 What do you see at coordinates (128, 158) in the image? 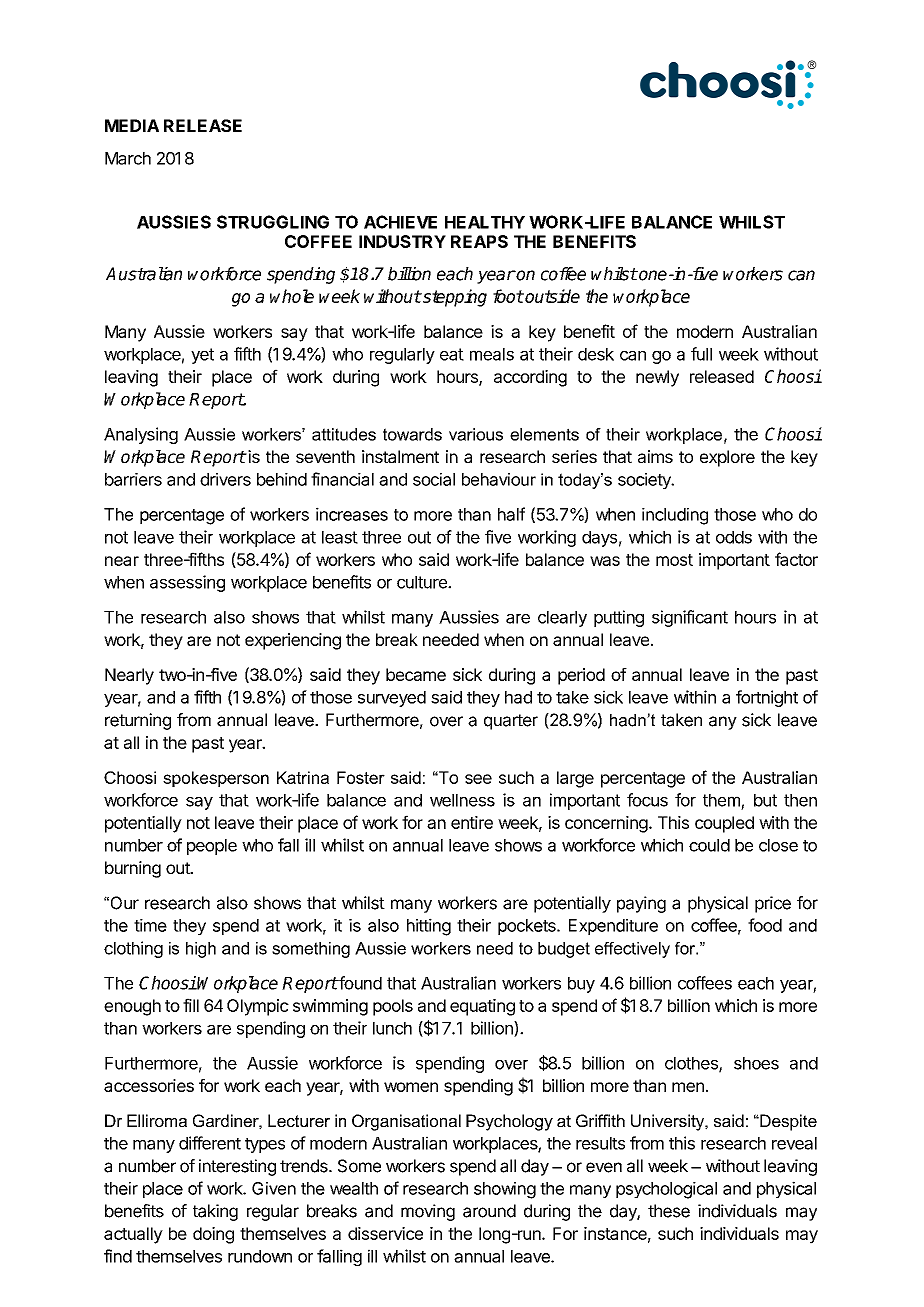
I see `March` at bounding box center [128, 158].
